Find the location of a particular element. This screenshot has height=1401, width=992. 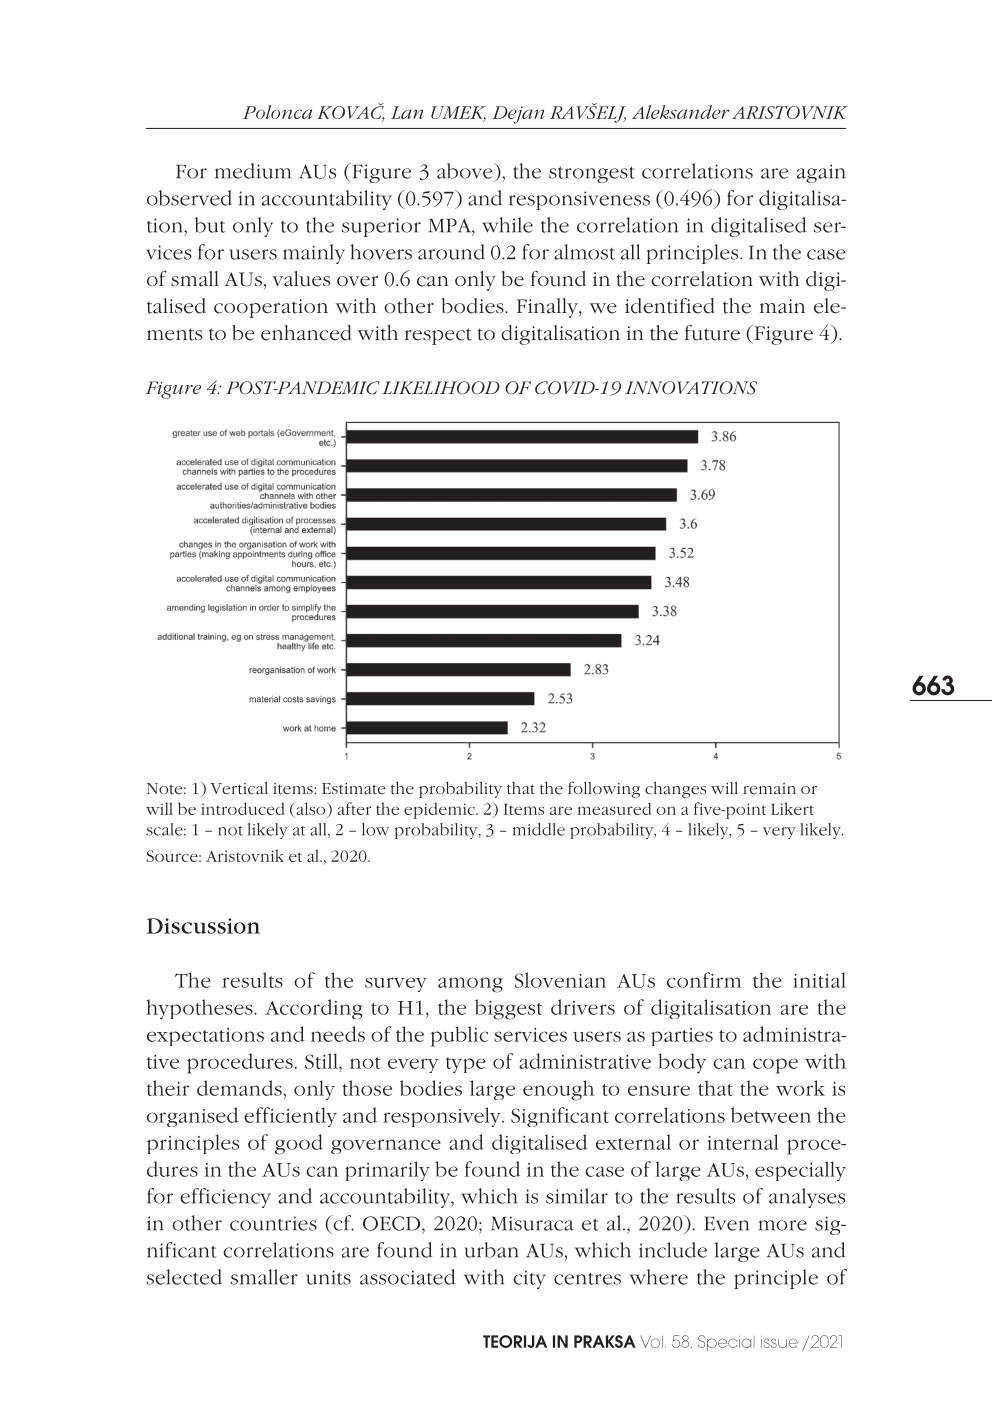

Aleksander is located at coordinates (681, 112).
